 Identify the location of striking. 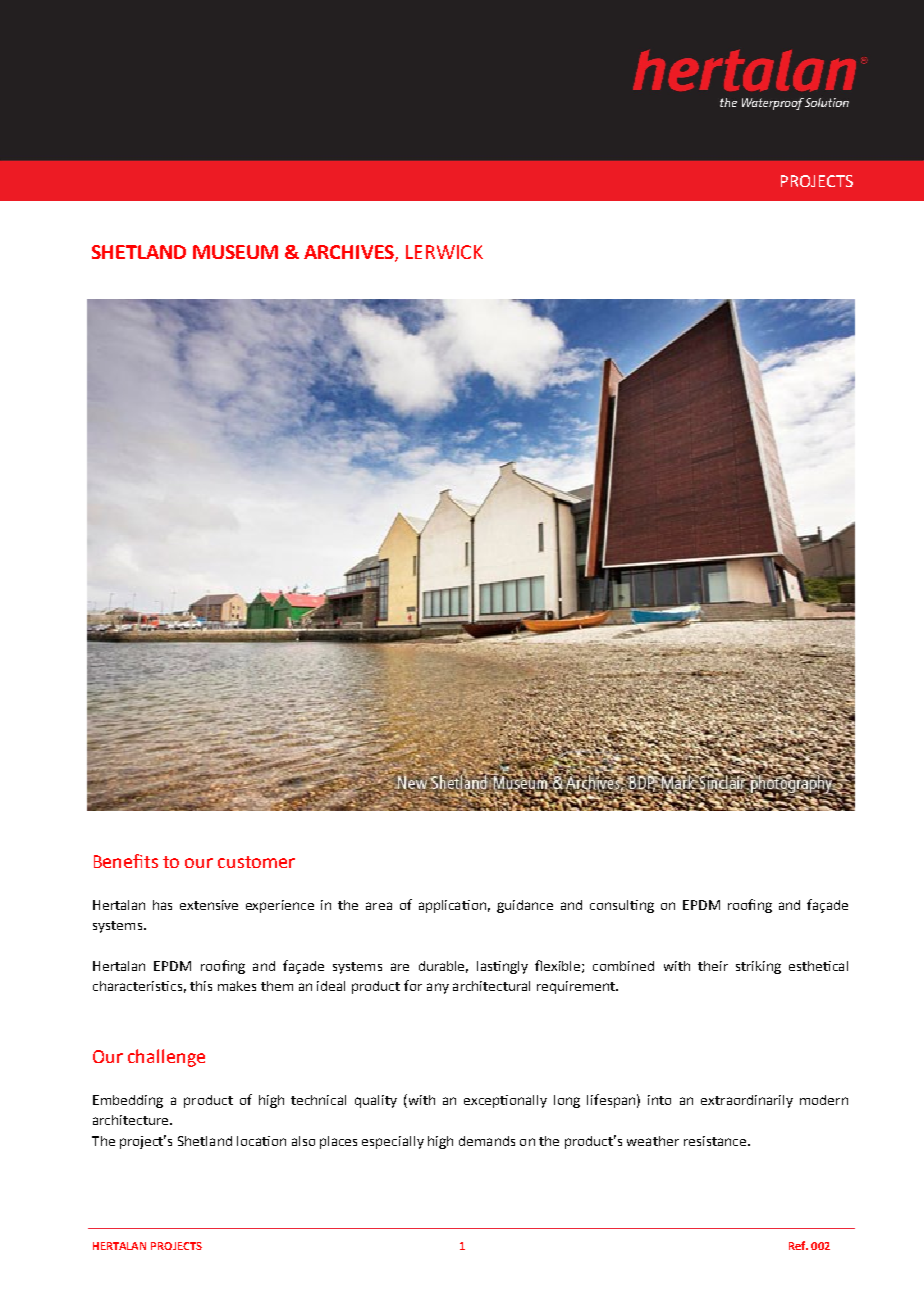
(758, 967).
